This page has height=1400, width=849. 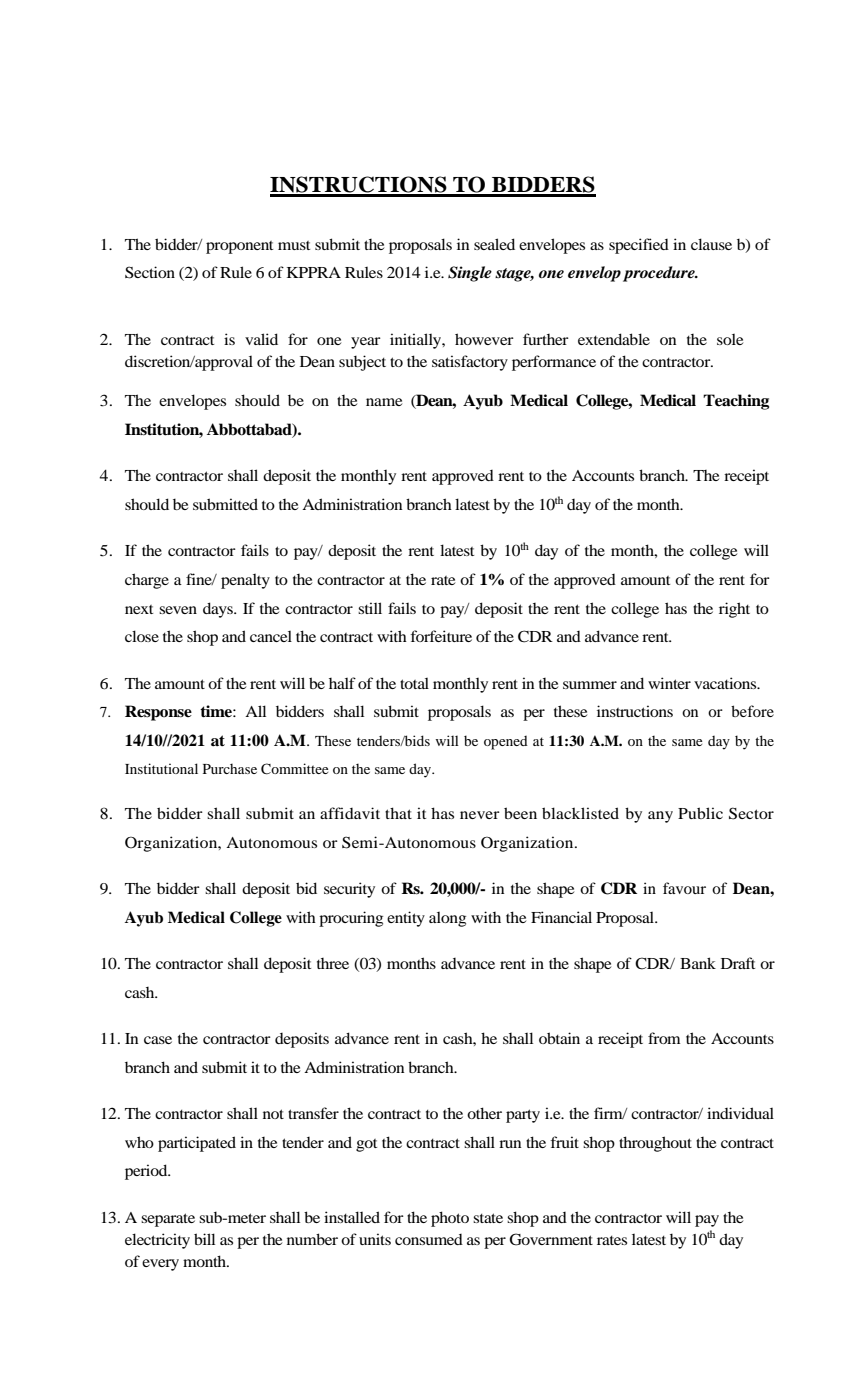 What do you see at coordinates (204, 1239) in the page?
I see `bill` at bounding box center [204, 1239].
